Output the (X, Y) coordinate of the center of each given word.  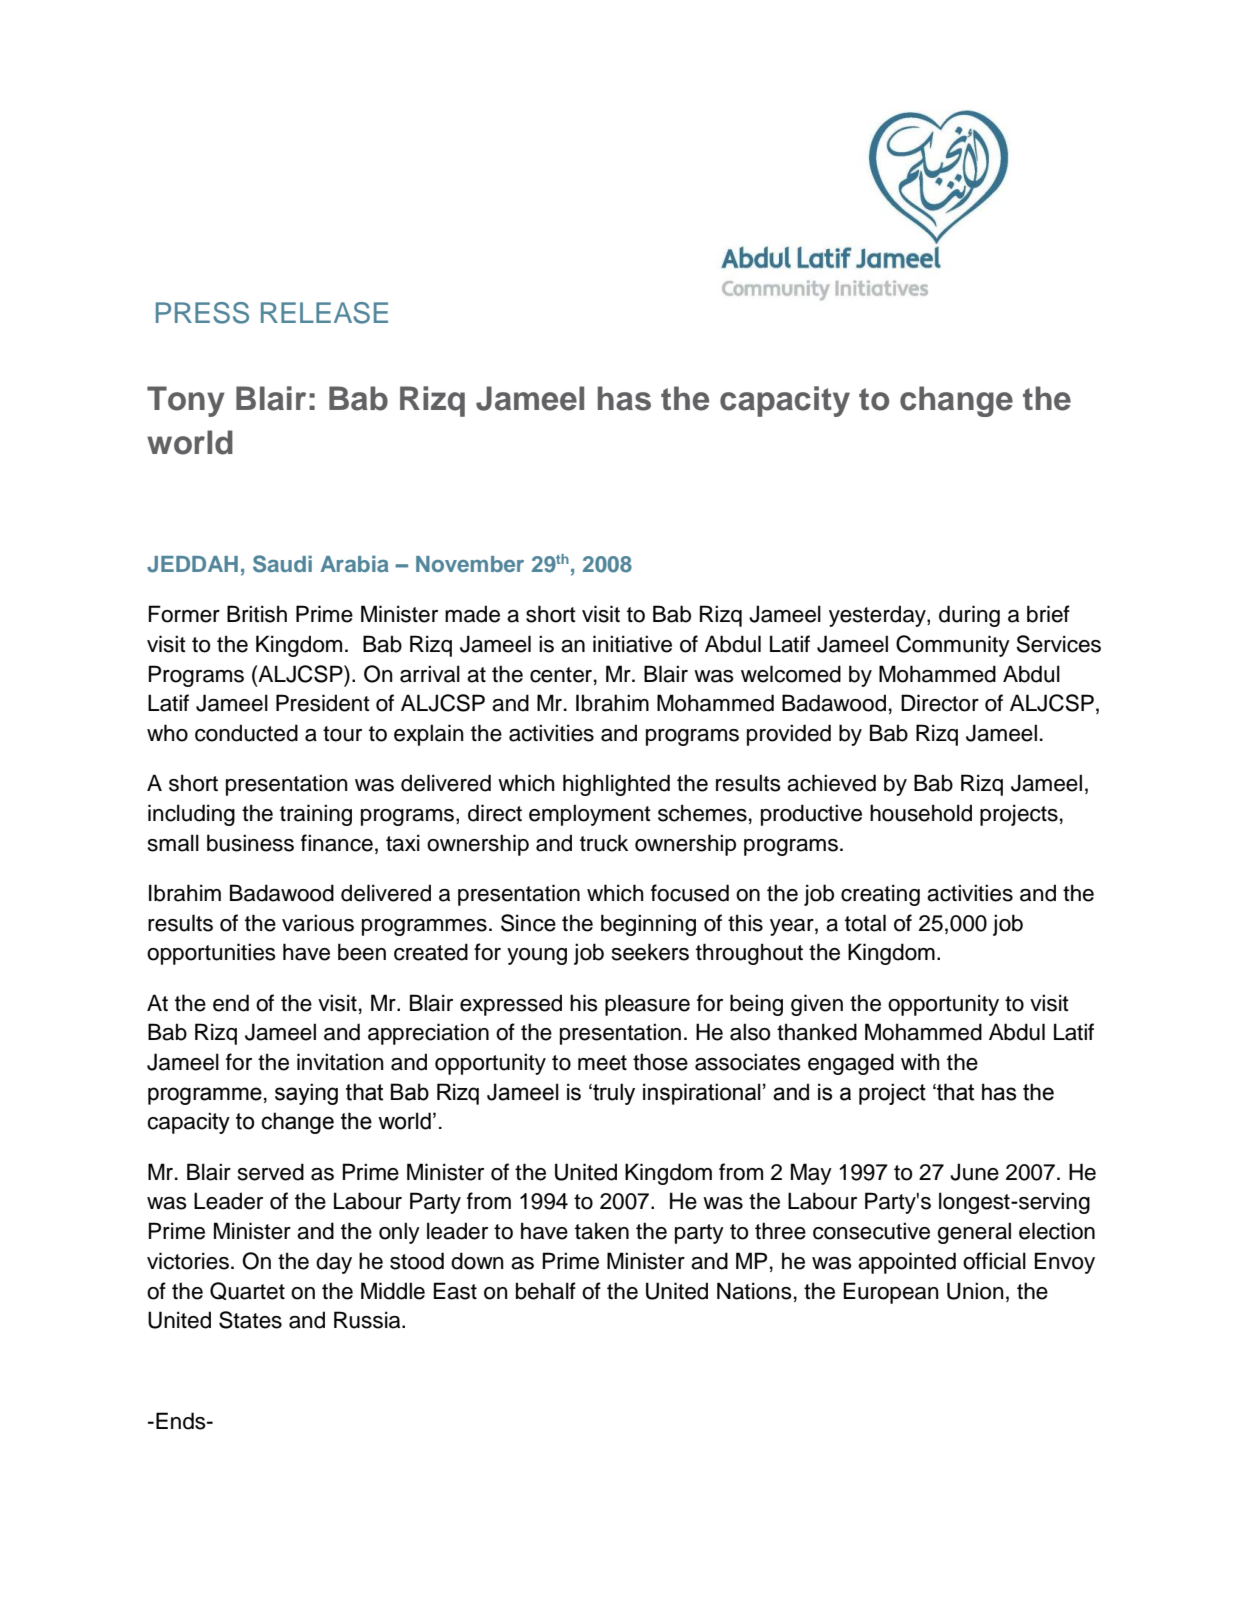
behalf (546, 1291)
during (969, 616)
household (921, 813)
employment (590, 815)
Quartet (247, 1291)
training (316, 815)
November (470, 564)
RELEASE (324, 313)
